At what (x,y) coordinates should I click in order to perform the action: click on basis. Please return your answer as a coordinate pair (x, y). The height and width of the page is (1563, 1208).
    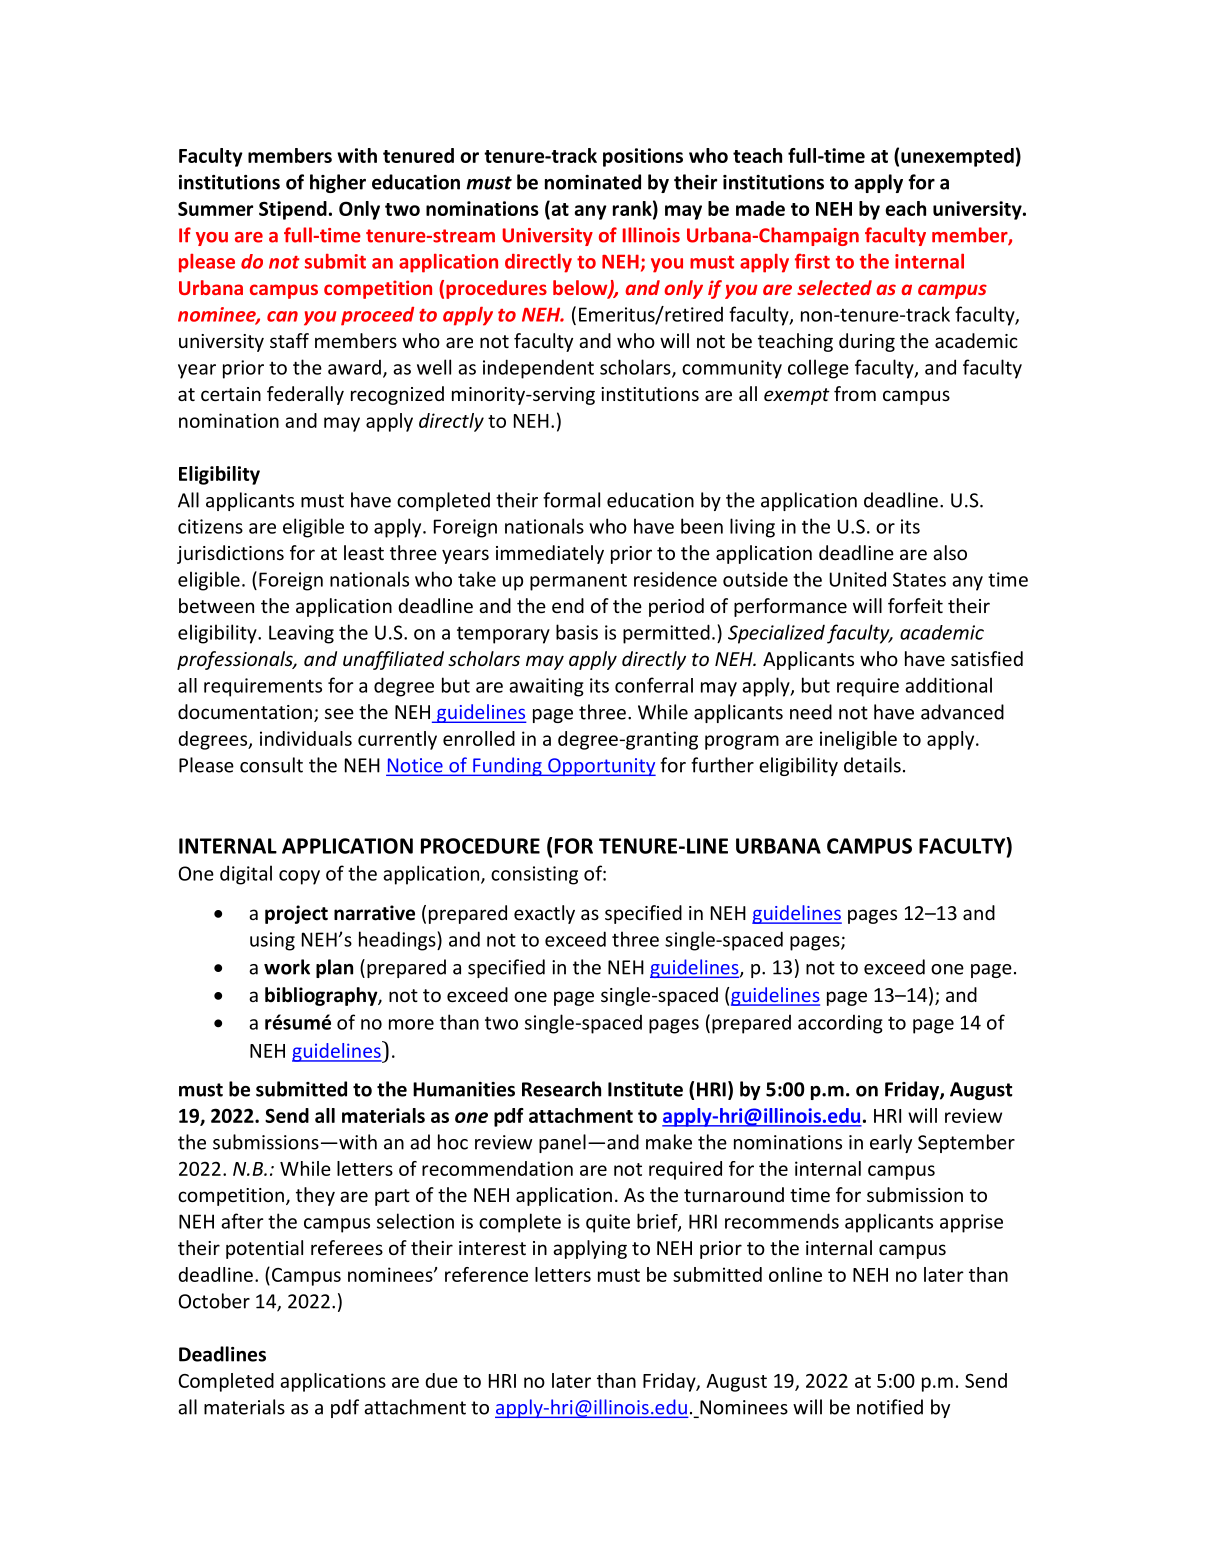
    Looking at the image, I should click on (577, 632).
